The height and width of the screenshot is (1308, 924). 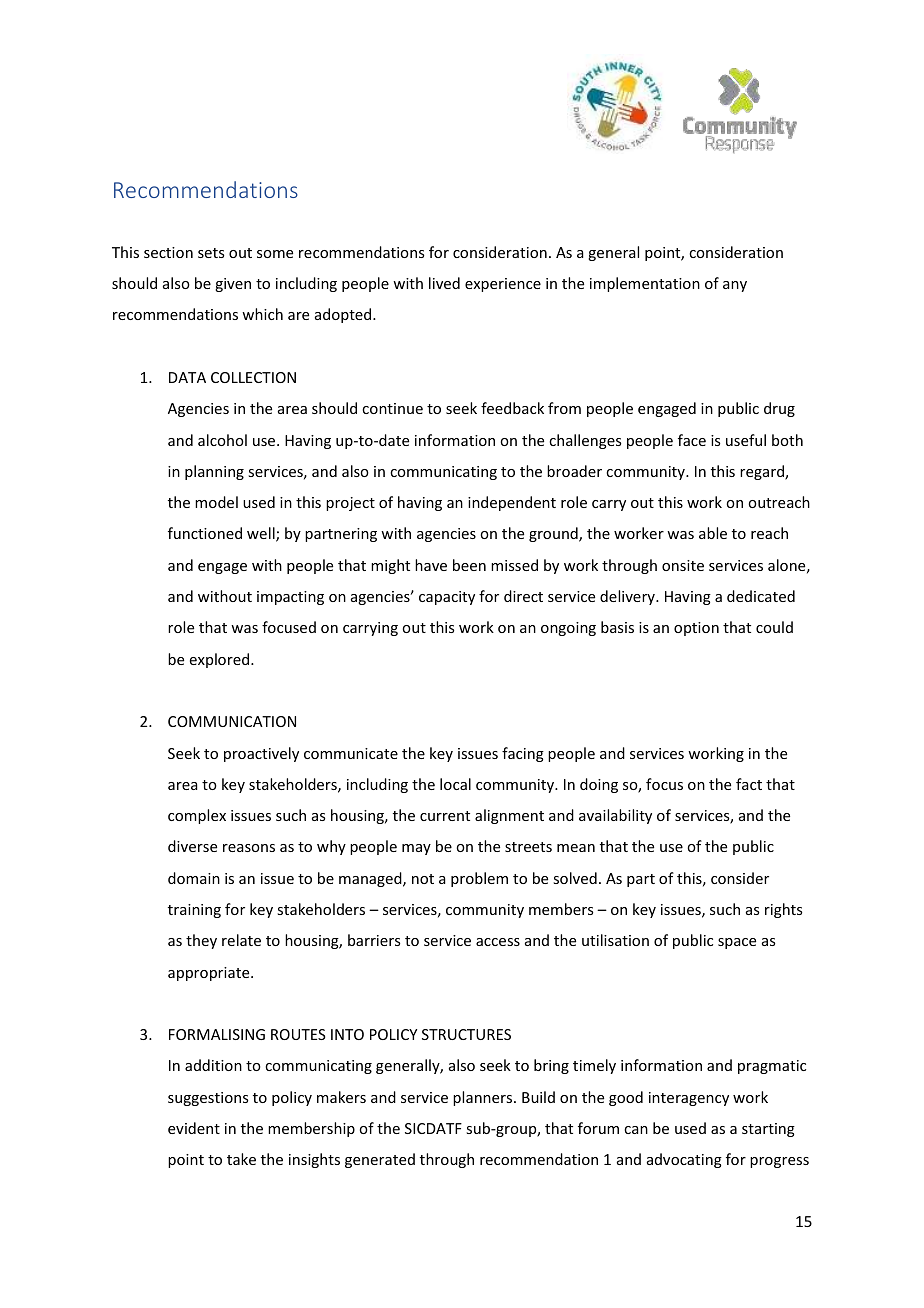 I want to click on given, so click(x=233, y=285).
